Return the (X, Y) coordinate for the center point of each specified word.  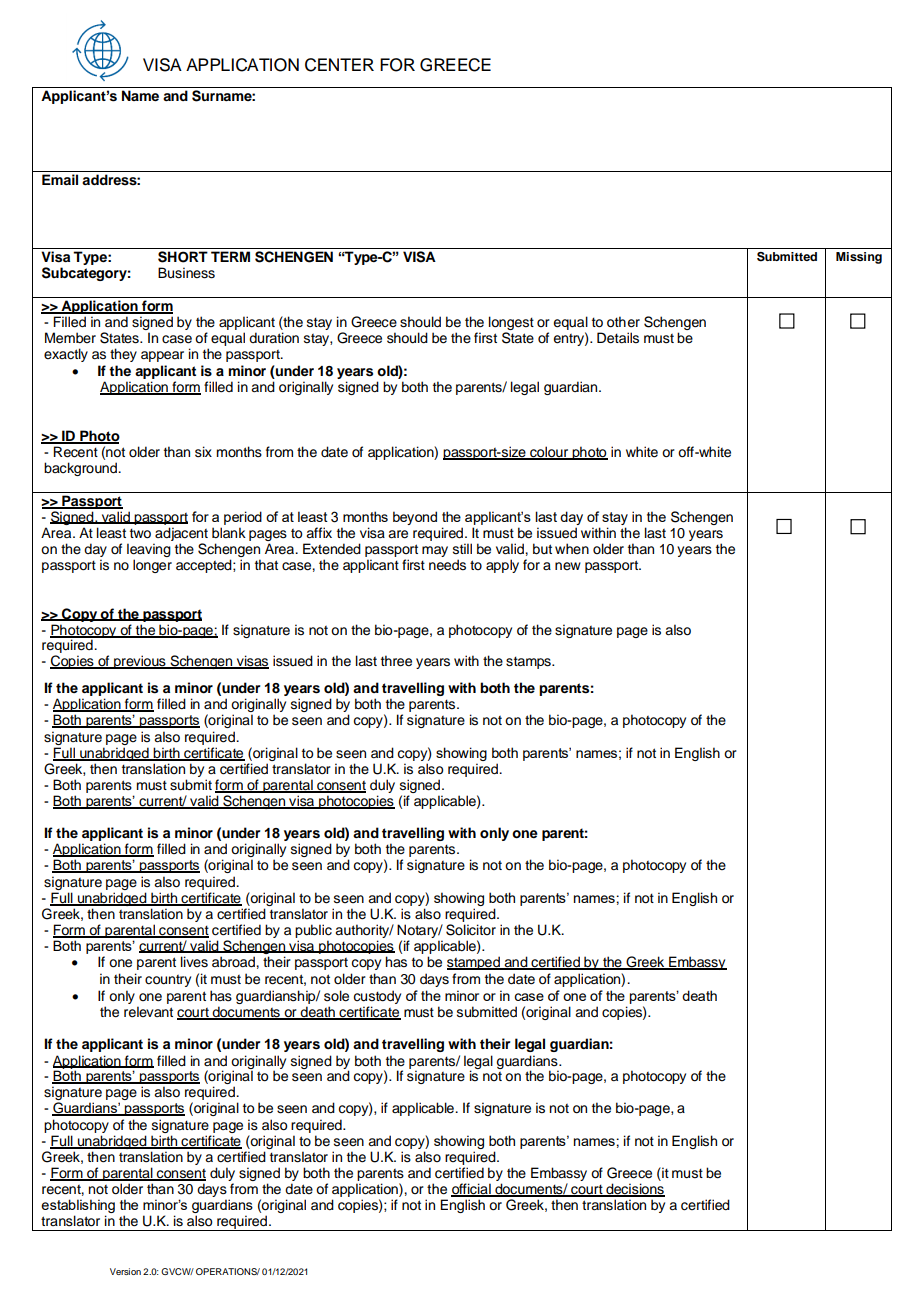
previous (140, 662)
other (623, 322)
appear (162, 356)
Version (125, 1271)
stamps (529, 662)
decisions (634, 1190)
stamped (474, 963)
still (462, 549)
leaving (149, 551)
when (572, 548)
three (396, 661)
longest (511, 324)
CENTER (339, 65)
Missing (859, 258)
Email (60, 179)
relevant (148, 1012)
